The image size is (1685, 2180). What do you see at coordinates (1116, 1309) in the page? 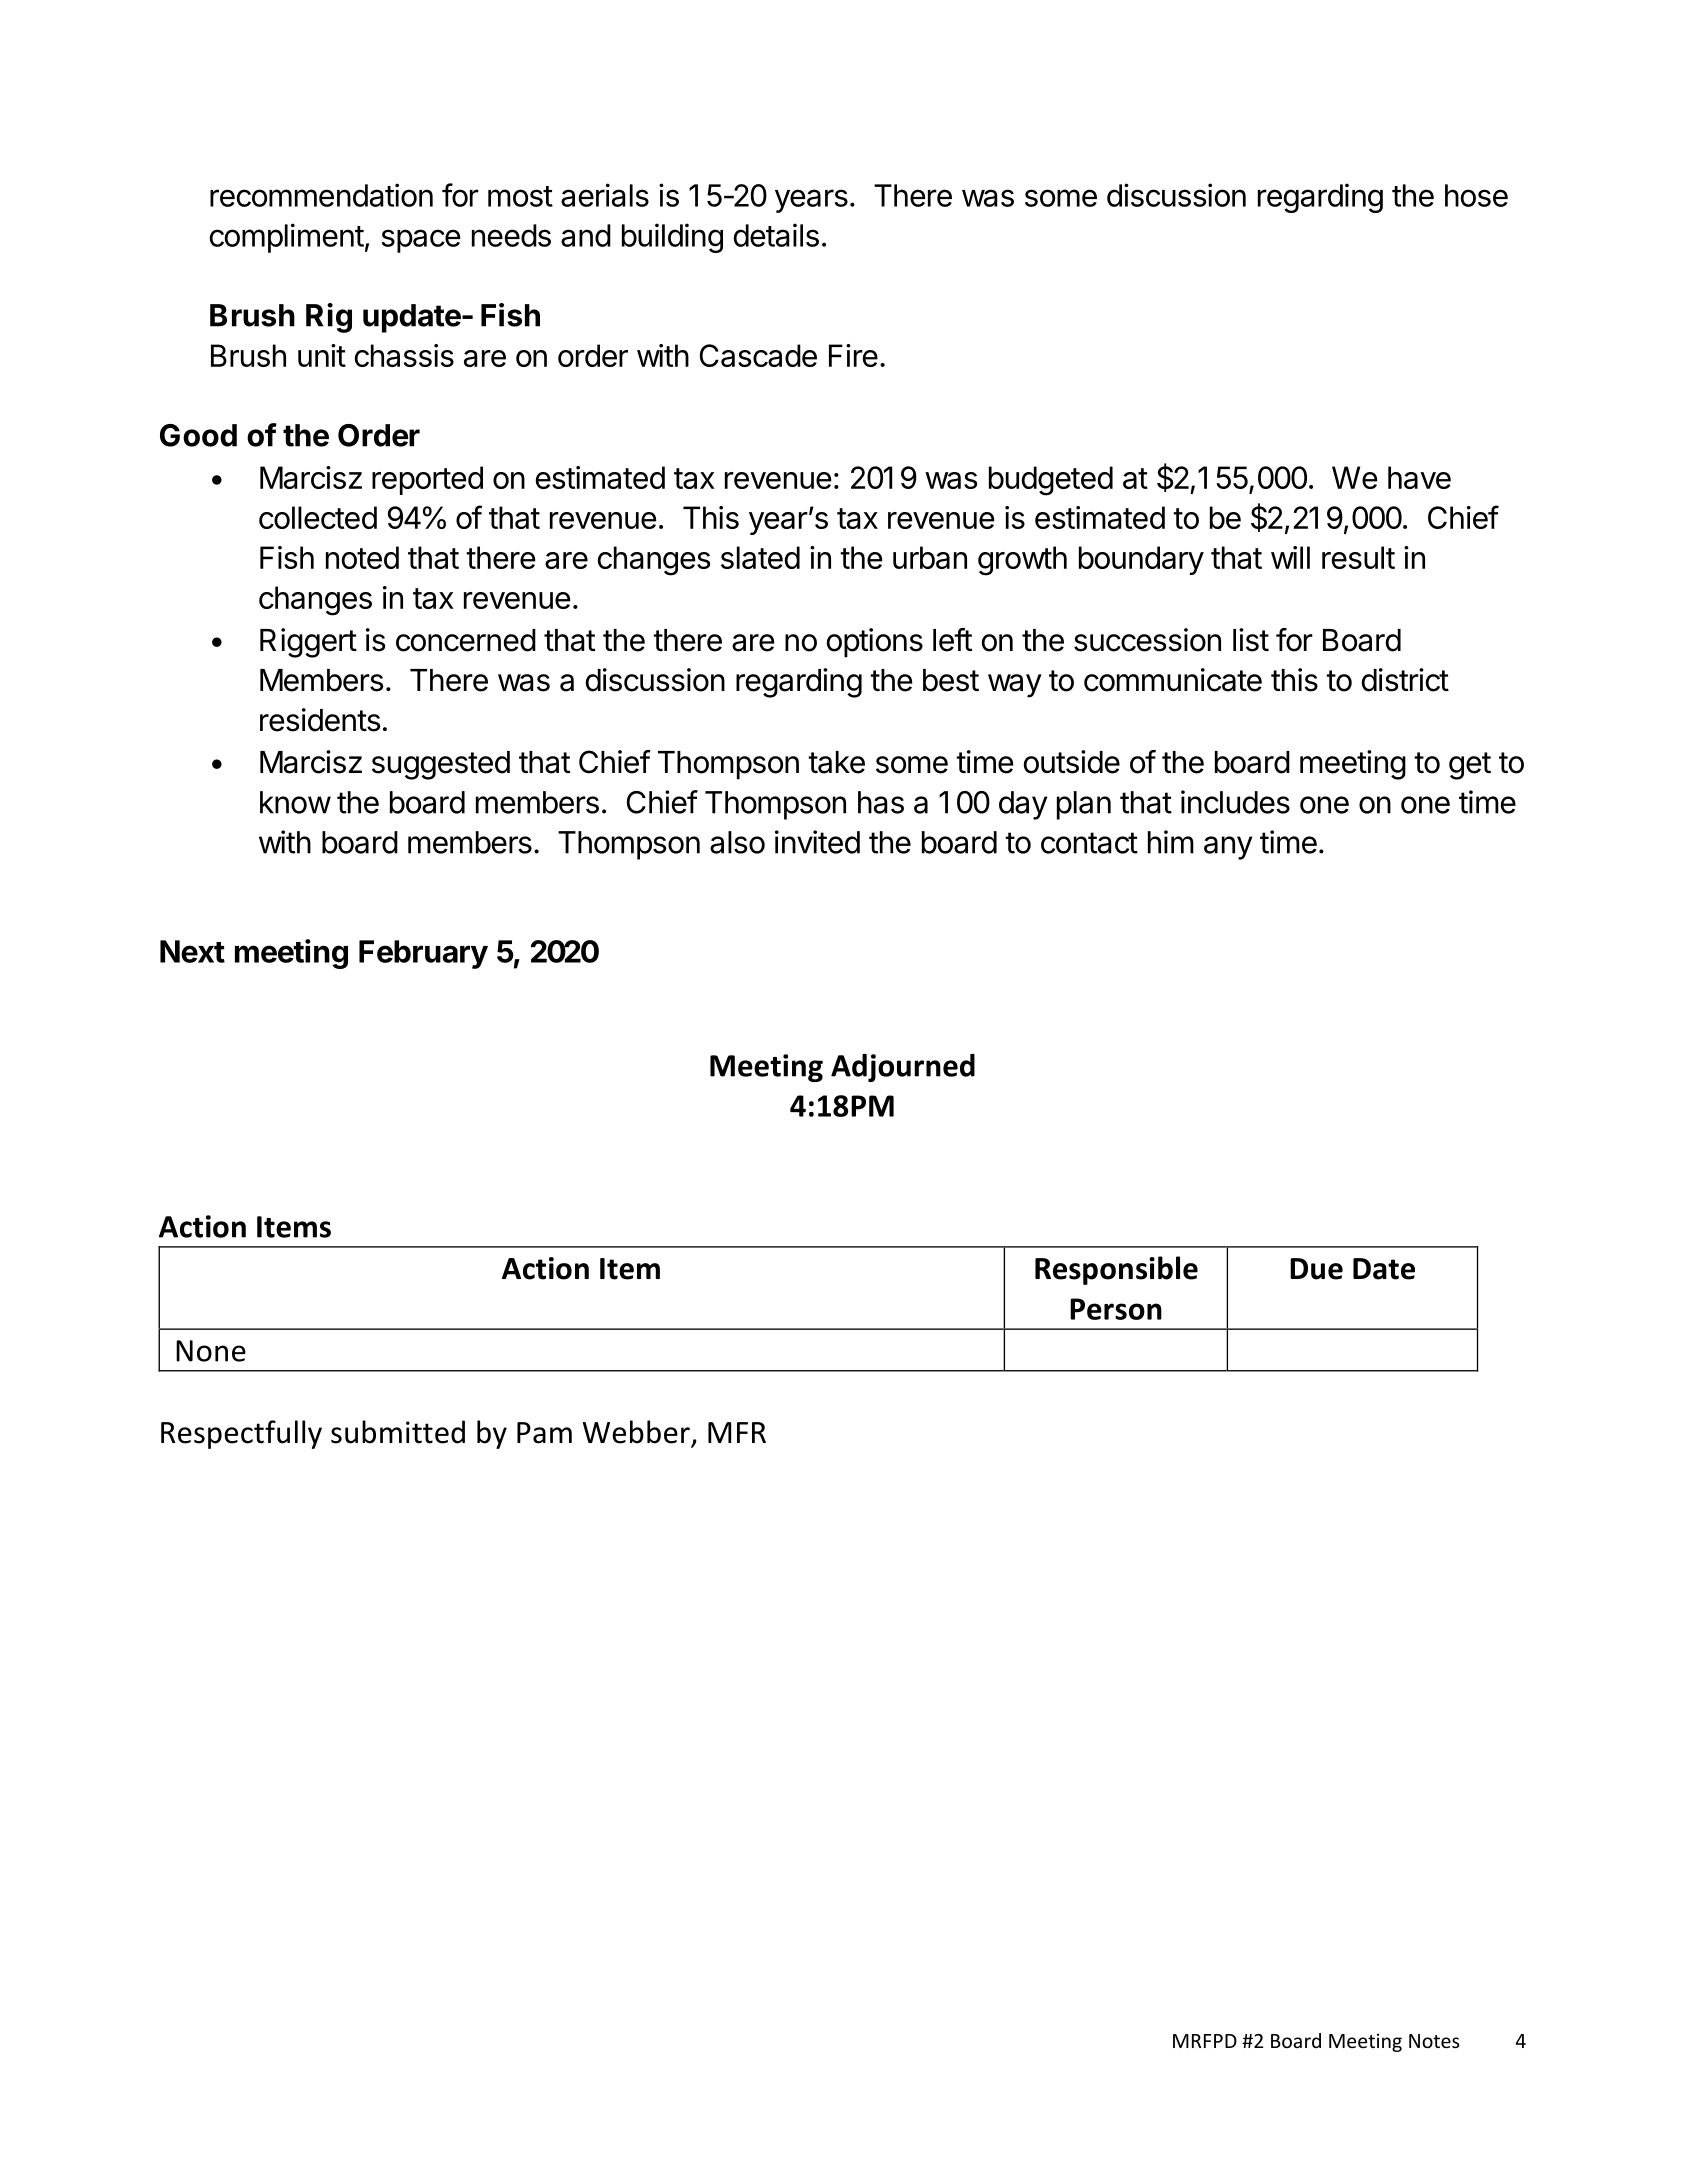
I see `Person` at bounding box center [1116, 1309].
